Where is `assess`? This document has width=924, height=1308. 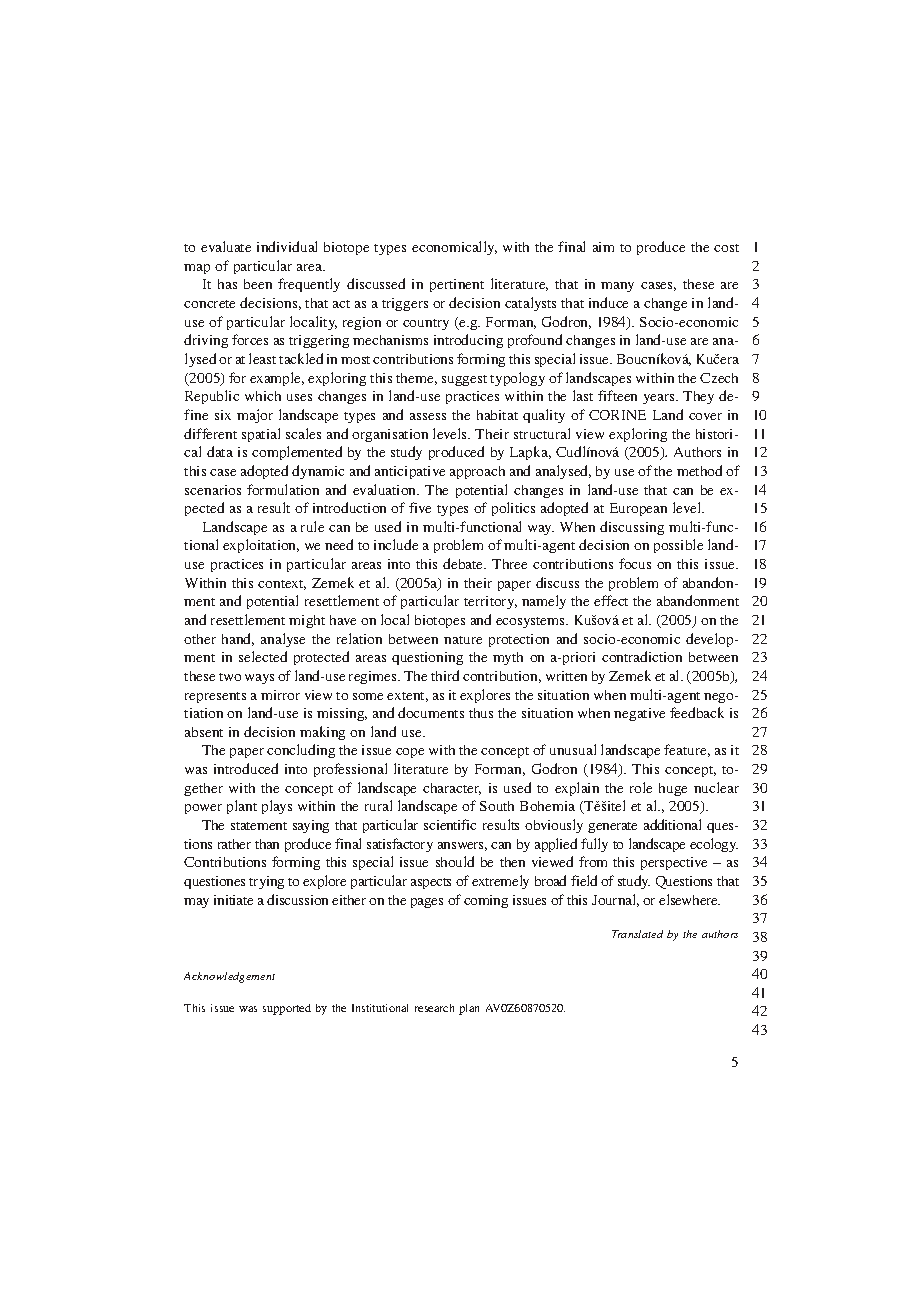
assess is located at coordinates (428, 416).
